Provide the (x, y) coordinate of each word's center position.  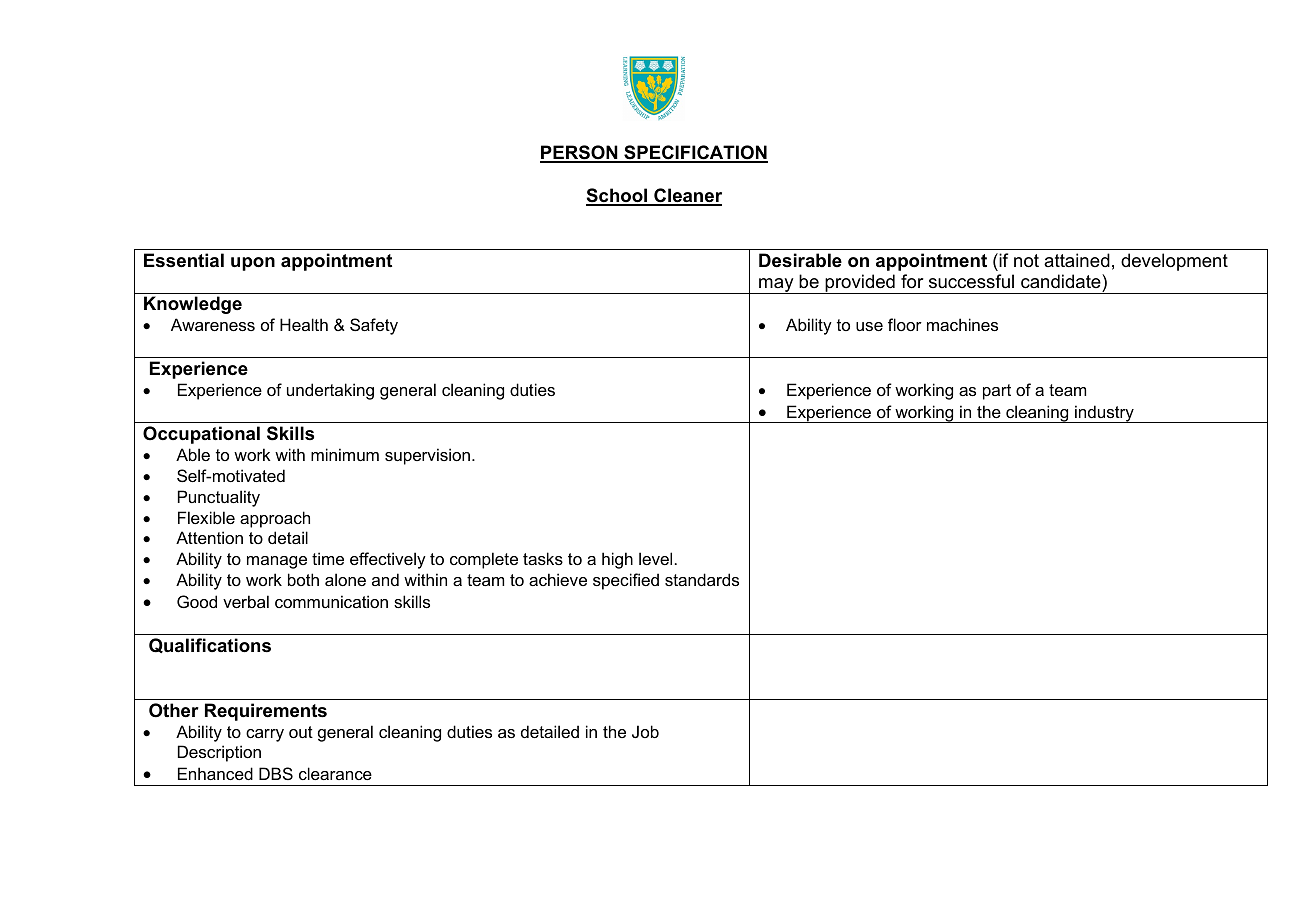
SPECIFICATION (695, 153)
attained (1077, 260)
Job (645, 731)
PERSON (580, 153)
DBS (276, 773)
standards (702, 579)
